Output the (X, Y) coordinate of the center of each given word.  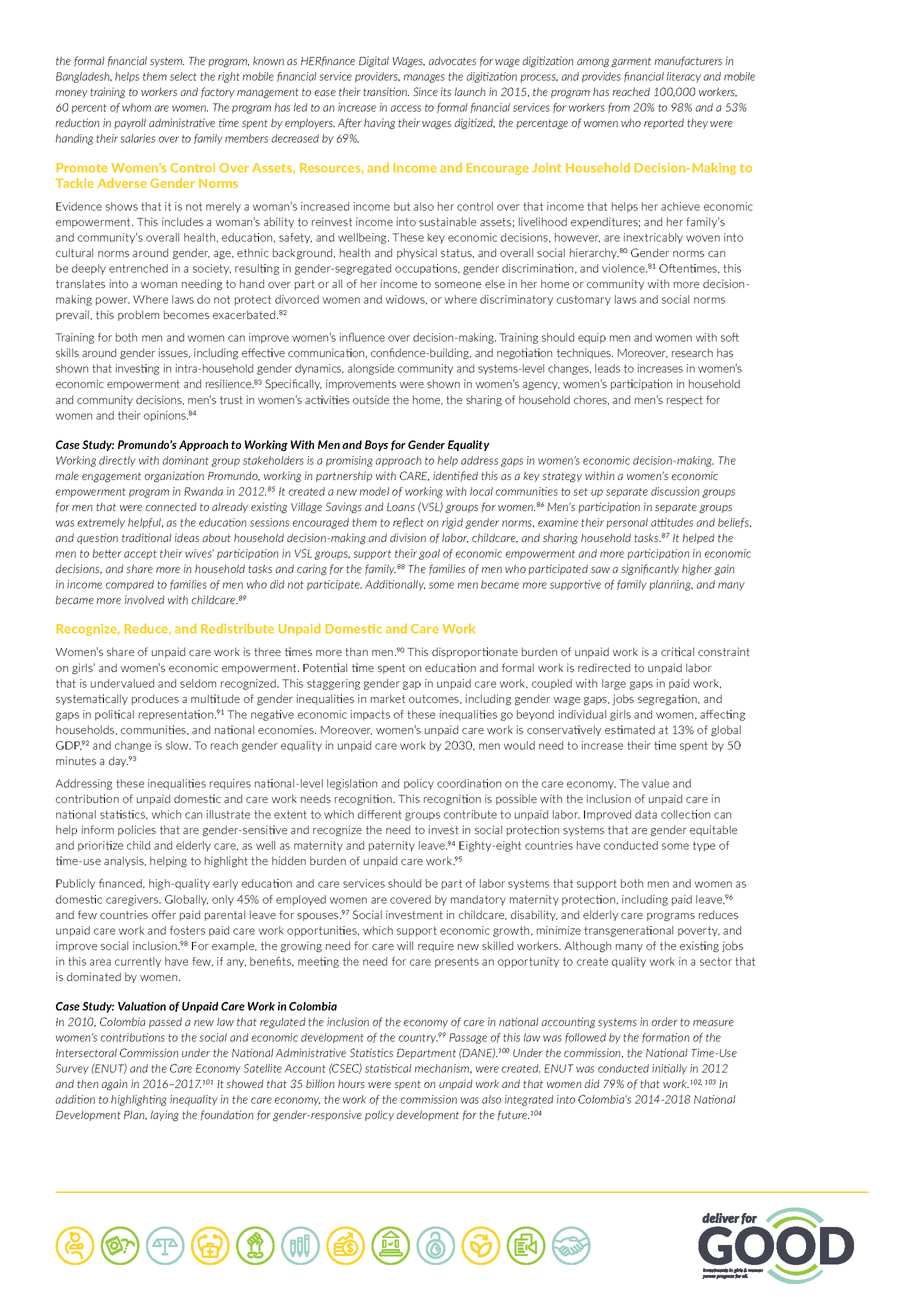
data (646, 814)
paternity (392, 846)
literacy (684, 77)
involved (144, 599)
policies (137, 830)
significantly (650, 569)
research (692, 352)
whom (136, 107)
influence (362, 337)
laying (165, 1115)
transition (386, 91)
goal (429, 554)
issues (174, 353)
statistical (388, 1068)
